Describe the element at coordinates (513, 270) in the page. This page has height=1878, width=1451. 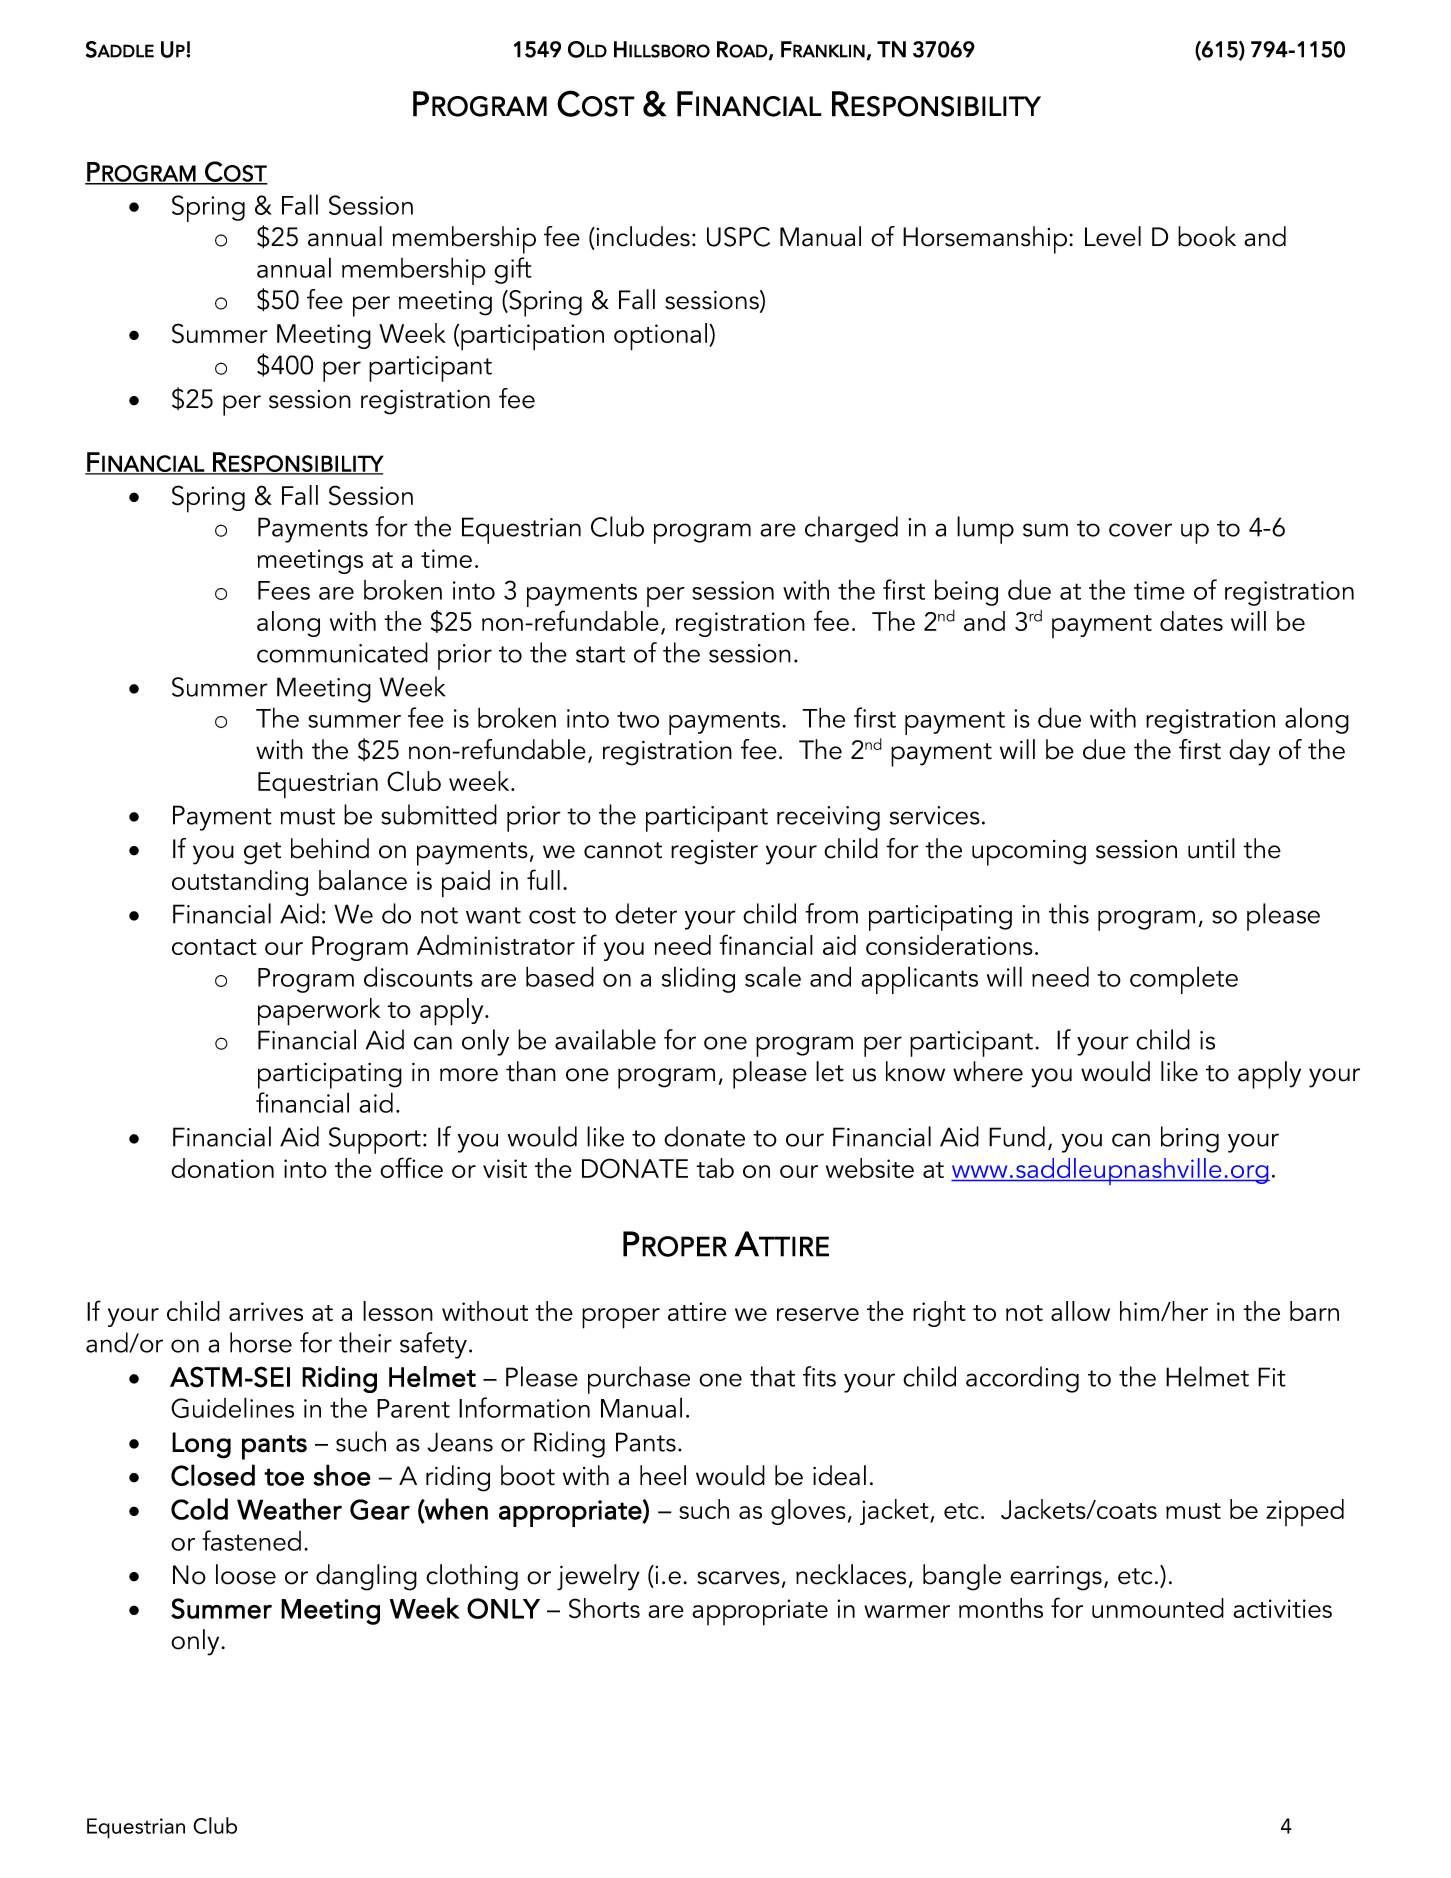
I see `gift` at that location.
